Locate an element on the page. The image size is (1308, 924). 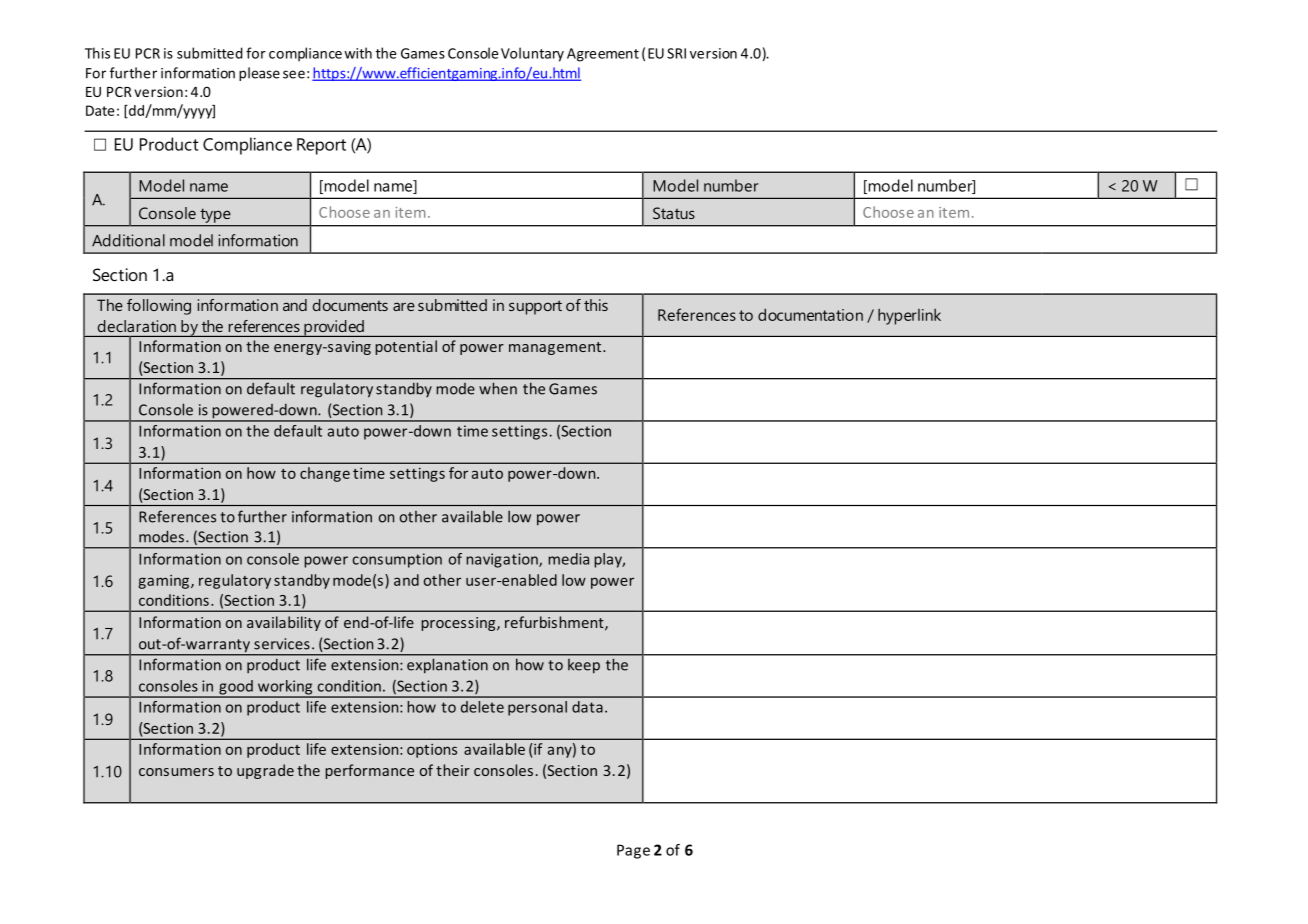
Voluntary is located at coordinates (532, 54).
